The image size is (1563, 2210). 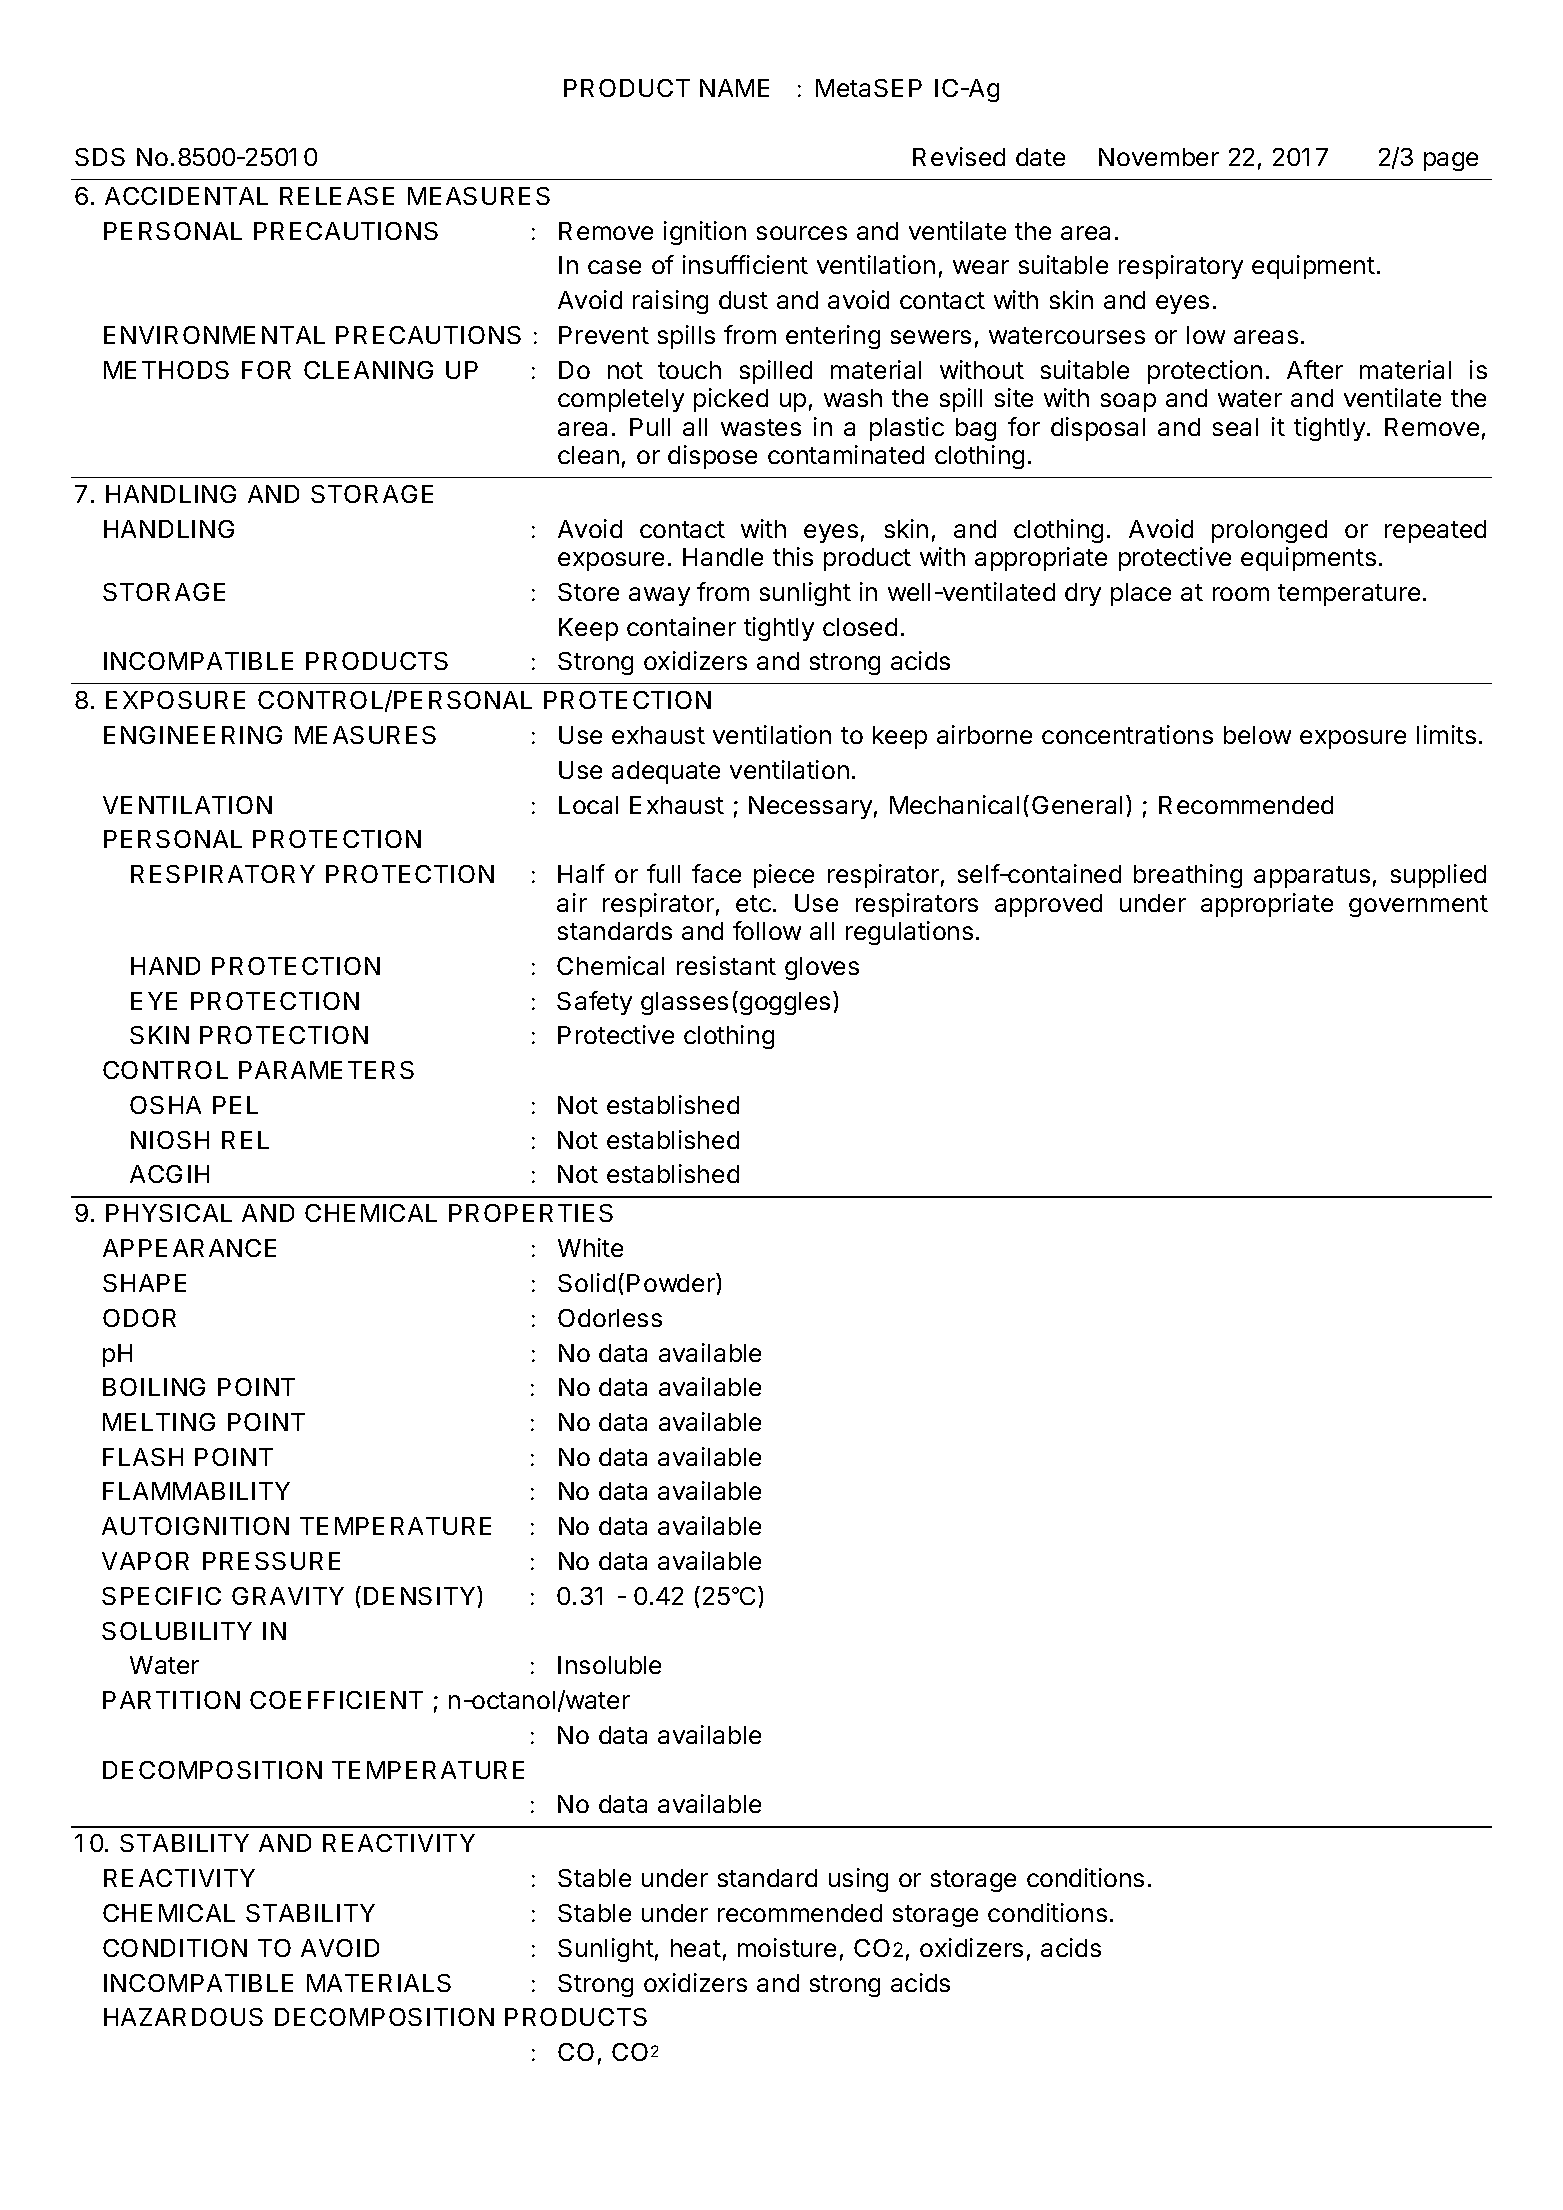 What do you see at coordinates (326, 1070) in the screenshot?
I see `PARAMETERS` at bounding box center [326, 1070].
